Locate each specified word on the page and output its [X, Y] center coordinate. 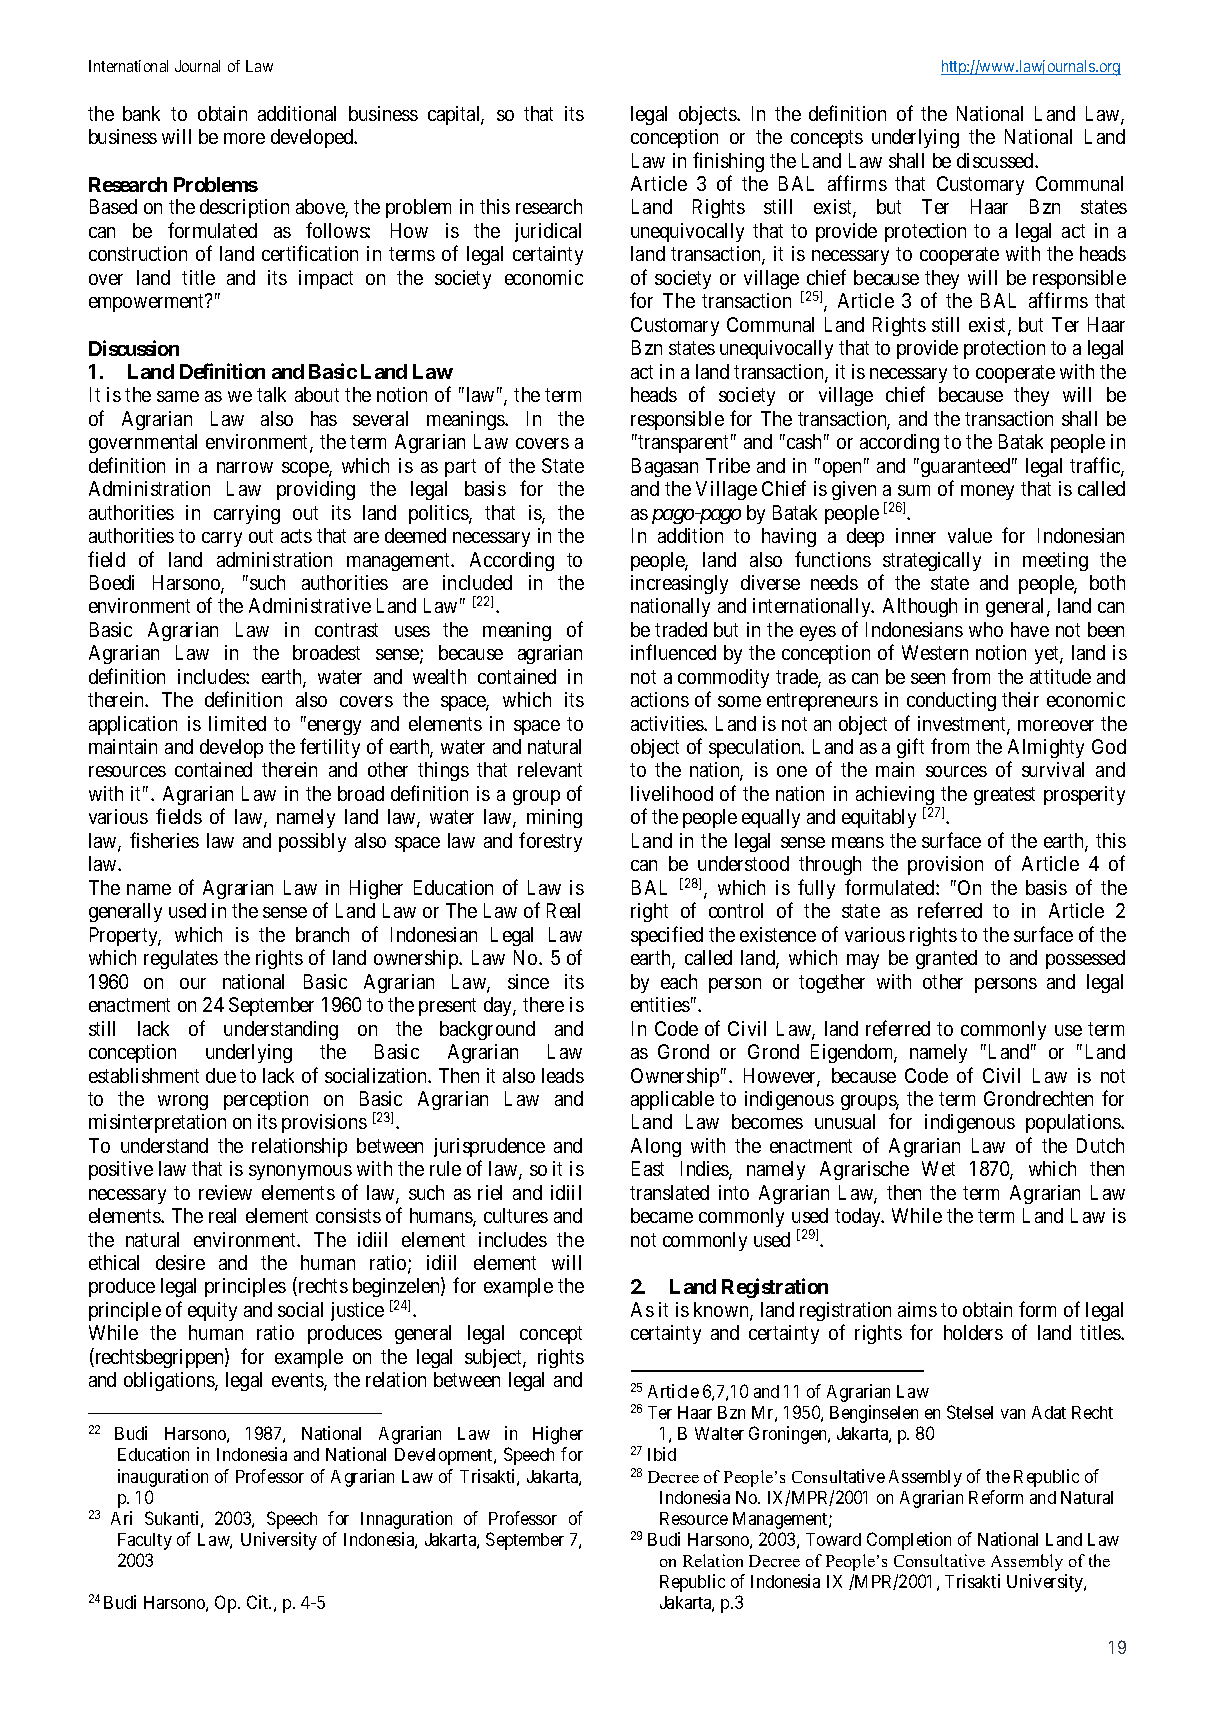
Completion [909, 1541]
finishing [728, 162]
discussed [996, 160]
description [244, 208]
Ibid [662, 1454]
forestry [550, 842]
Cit [259, 1602]
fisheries [164, 840]
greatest [1004, 796]
